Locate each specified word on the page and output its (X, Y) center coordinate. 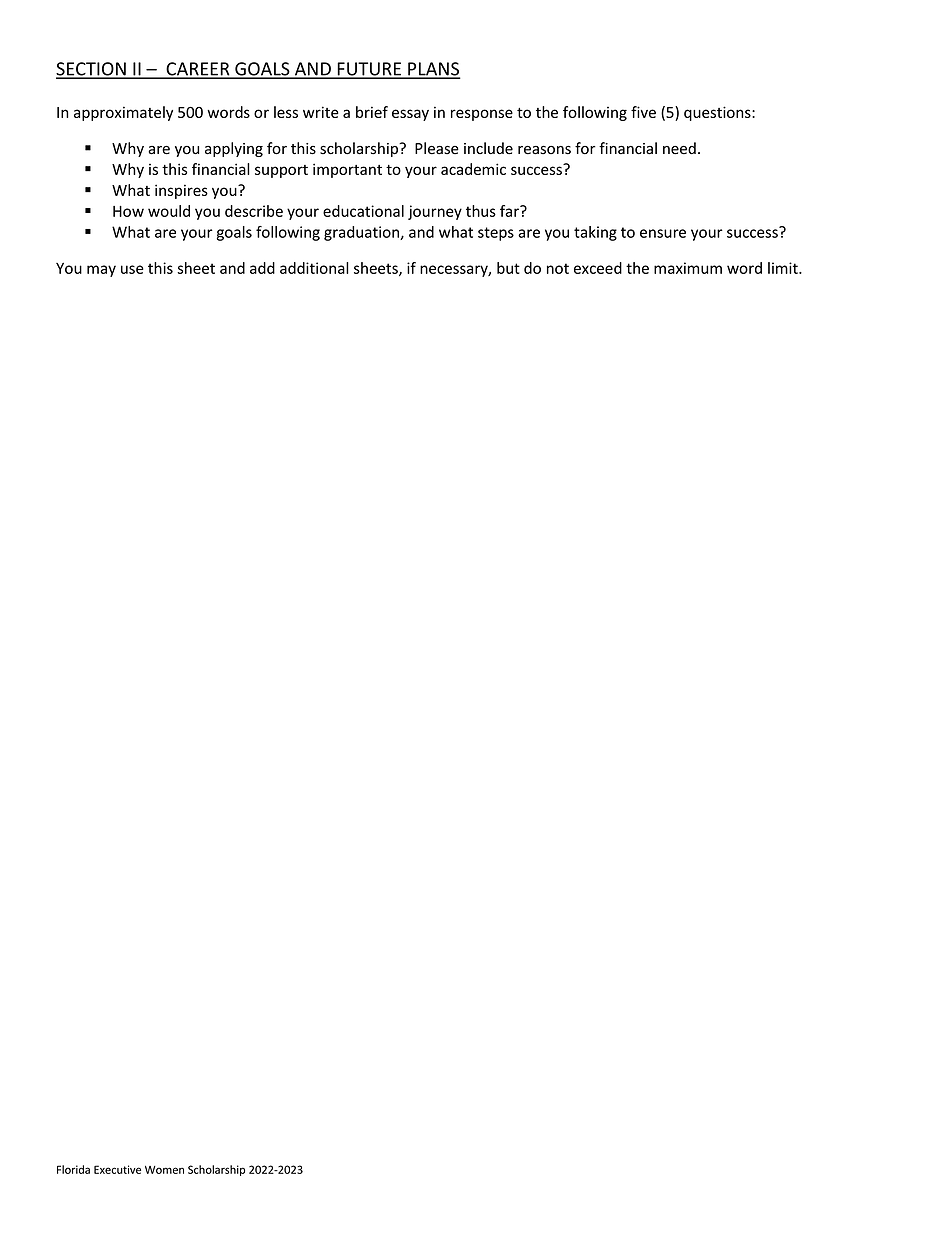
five (643, 112)
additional (314, 268)
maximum (688, 268)
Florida (73, 1169)
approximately (123, 113)
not (558, 268)
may (101, 271)
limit (784, 268)
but (508, 268)
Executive (117, 1169)
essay (410, 115)
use (132, 269)
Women (164, 1170)
